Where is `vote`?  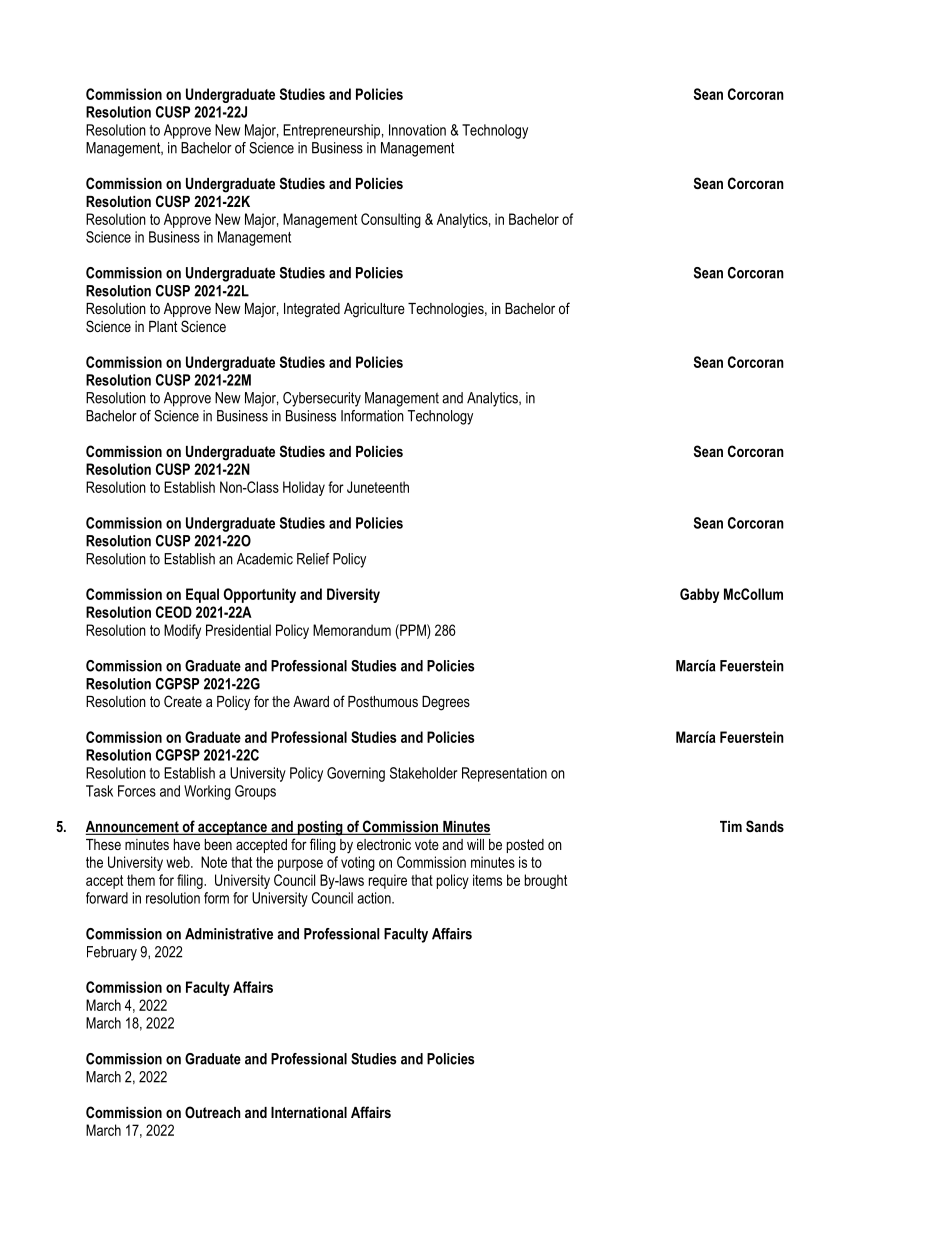 vote is located at coordinates (427, 844).
